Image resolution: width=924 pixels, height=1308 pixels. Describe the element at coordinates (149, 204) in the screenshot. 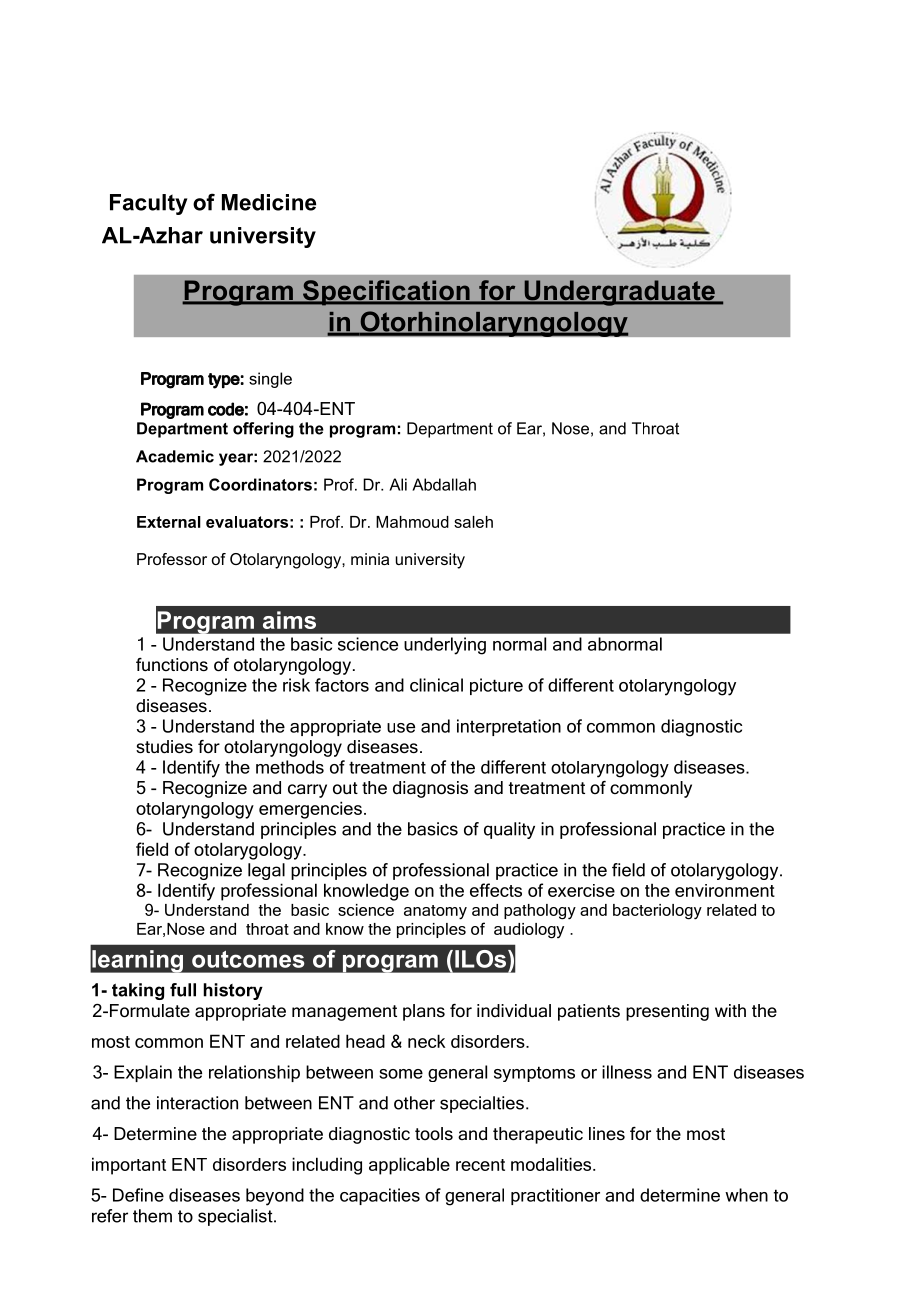

I see `Faculty` at that location.
